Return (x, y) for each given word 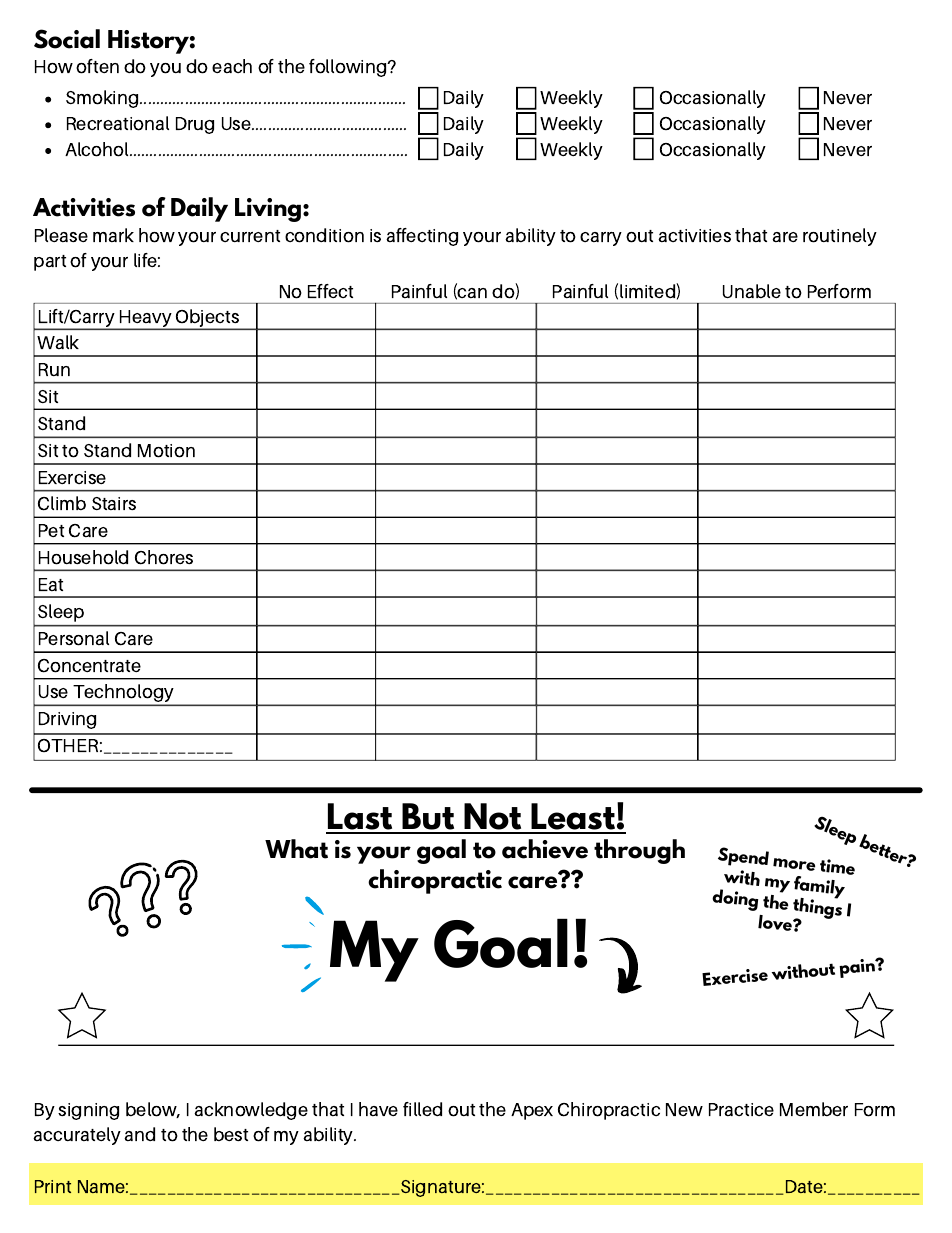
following (349, 68)
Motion (166, 451)
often (97, 66)
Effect (330, 291)
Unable (752, 291)
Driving (67, 720)
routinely (840, 237)
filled (422, 1109)
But (428, 818)
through (639, 851)
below (153, 1110)
